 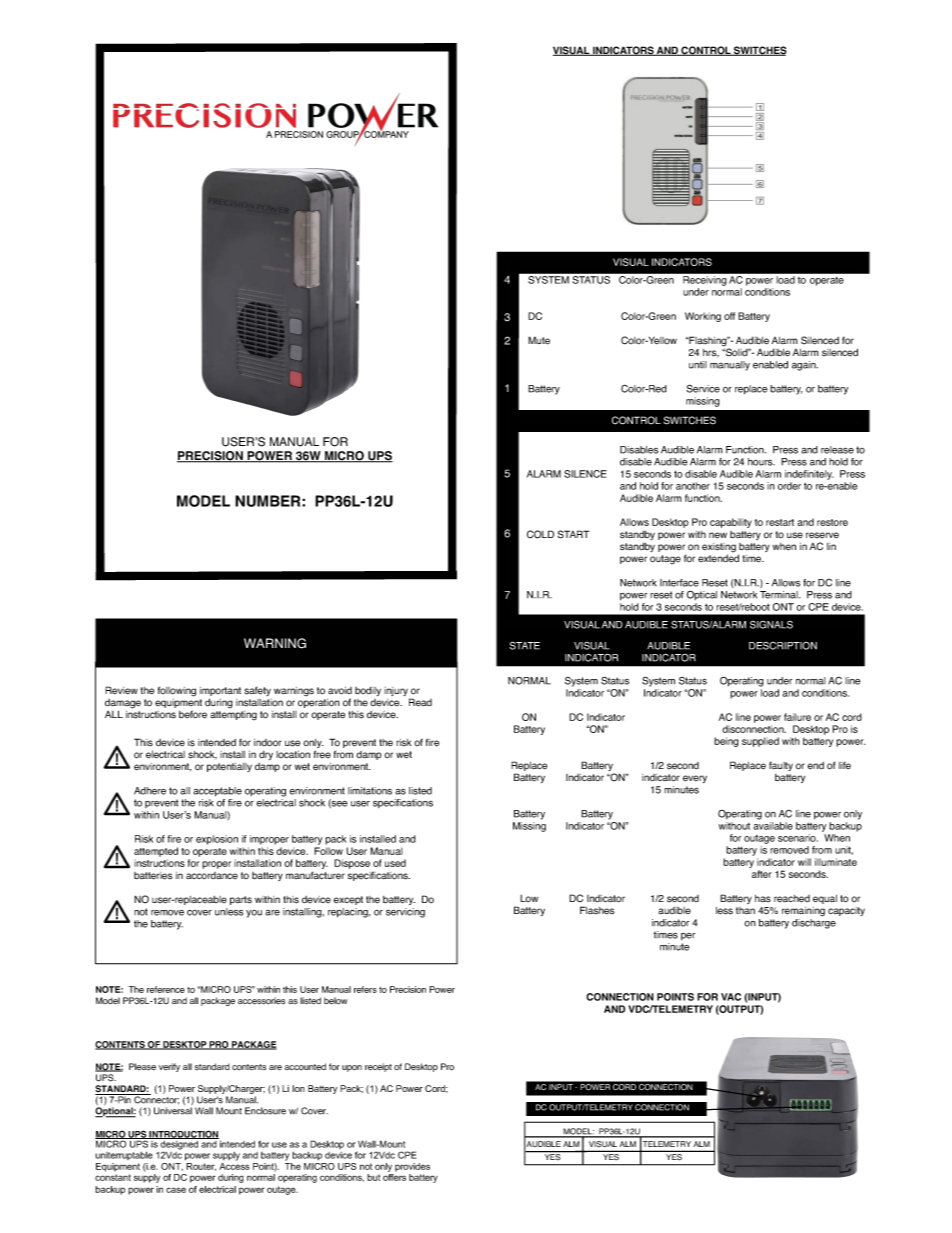 What do you see at coordinates (241, 900) in the screenshot?
I see `parts` at bounding box center [241, 900].
